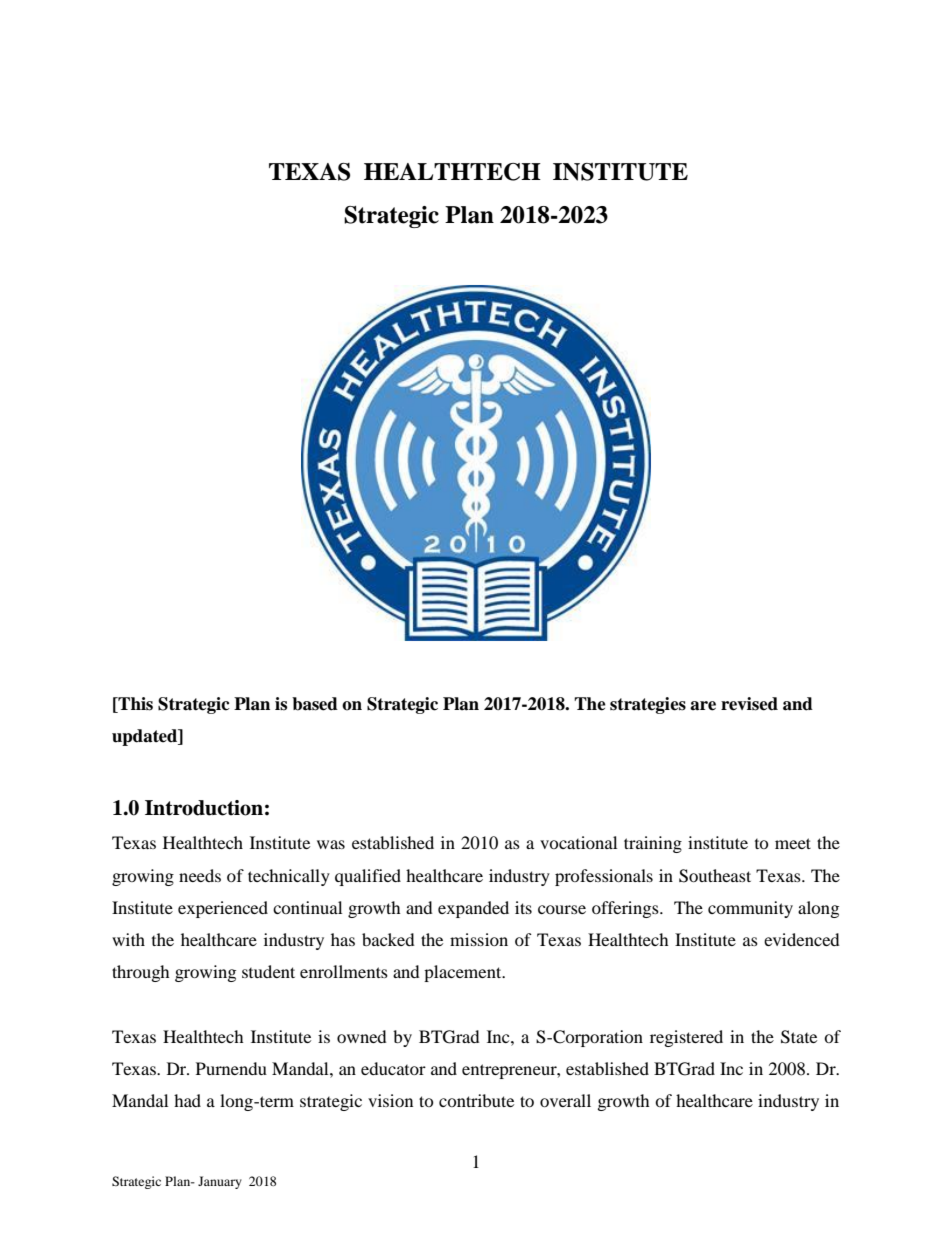 This image has height=1233, width=952. I want to click on placement, so click(464, 973).
